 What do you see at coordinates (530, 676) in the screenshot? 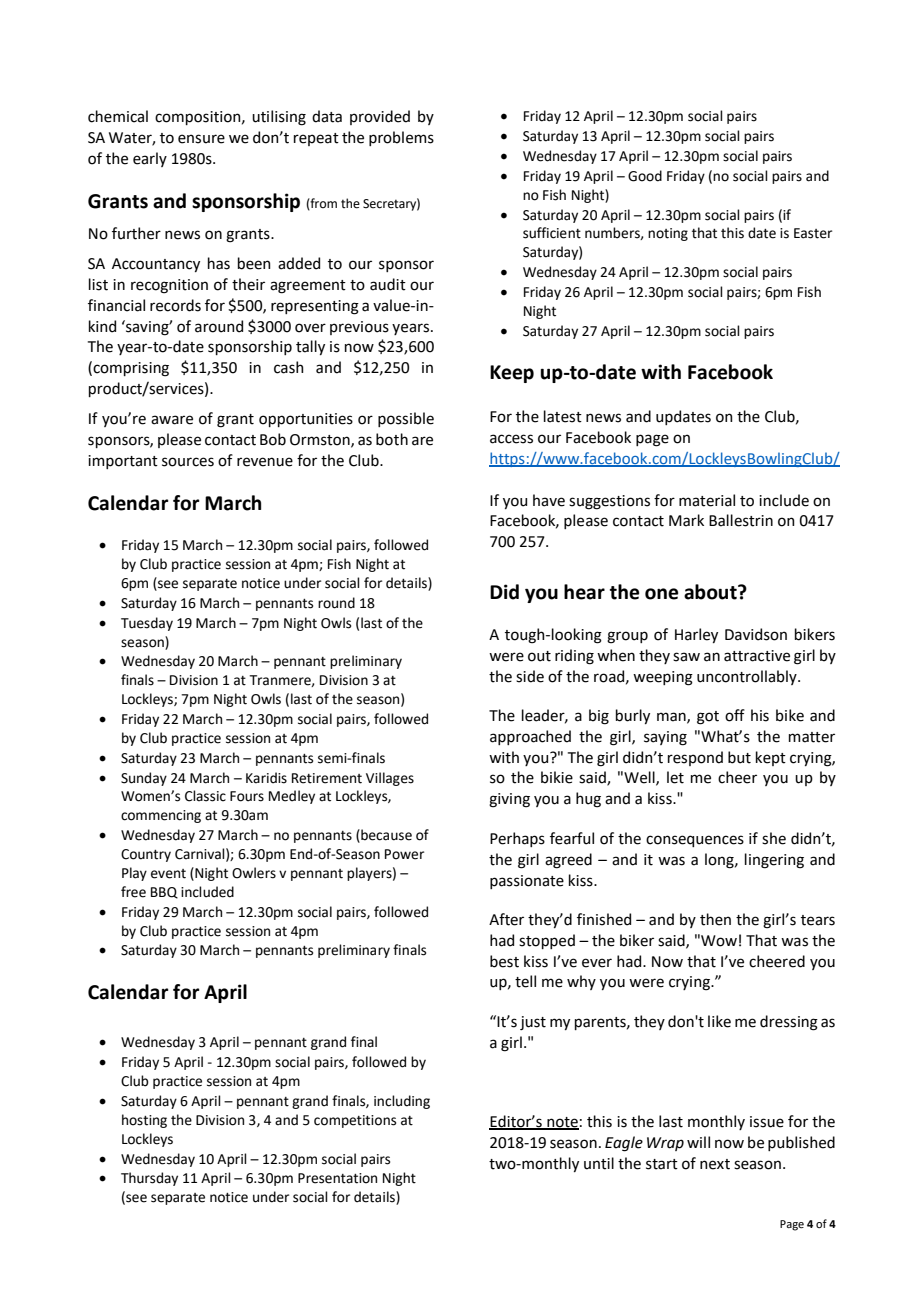
I see `side` at bounding box center [530, 676].
